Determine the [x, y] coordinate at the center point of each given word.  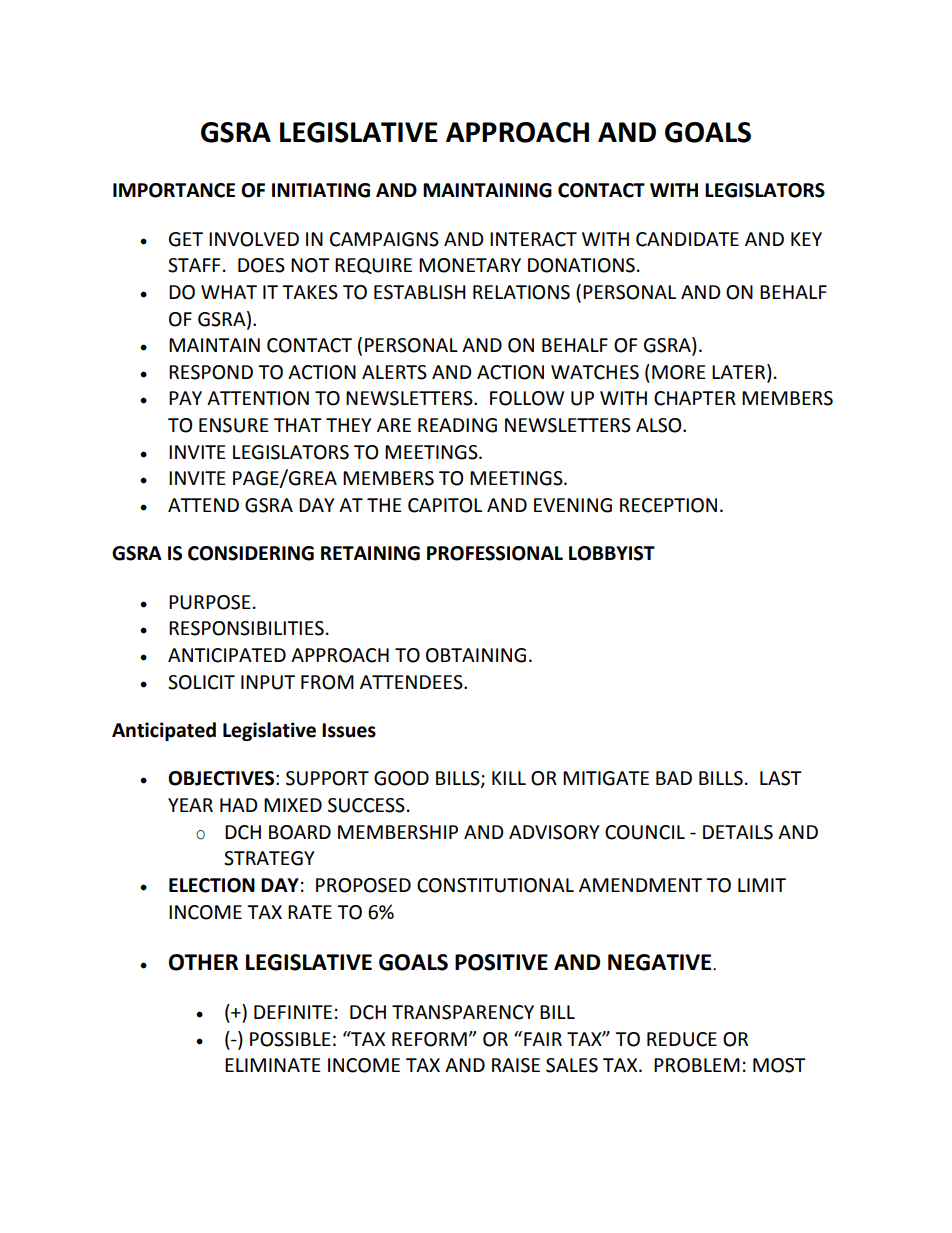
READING [457, 425]
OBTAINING [476, 655]
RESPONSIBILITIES [246, 628]
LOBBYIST [612, 553]
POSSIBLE [290, 1039]
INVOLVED [254, 239]
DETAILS [738, 832]
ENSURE [234, 425]
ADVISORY [554, 832]
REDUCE [682, 1039]
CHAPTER [695, 398]
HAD [239, 805]
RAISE [516, 1065]
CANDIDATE [687, 239]
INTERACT [533, 239]
